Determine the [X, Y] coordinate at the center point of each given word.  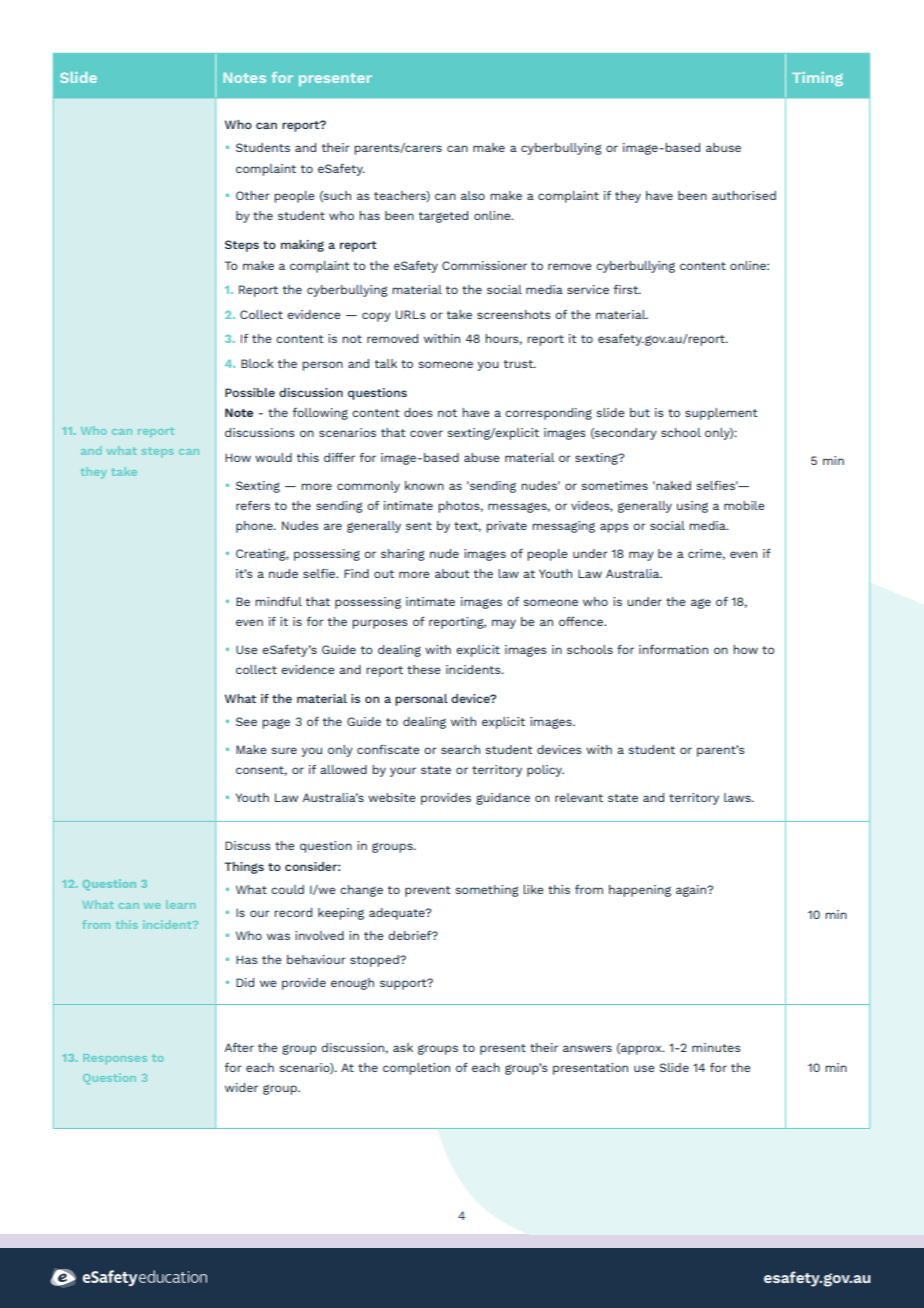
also [473, 195]
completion [416, 1069]
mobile [744, 505]
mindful [278, 601]
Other [253, 195]
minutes [716, 1047]
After [239, 1047]
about [452, 573]
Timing [817, 79]
